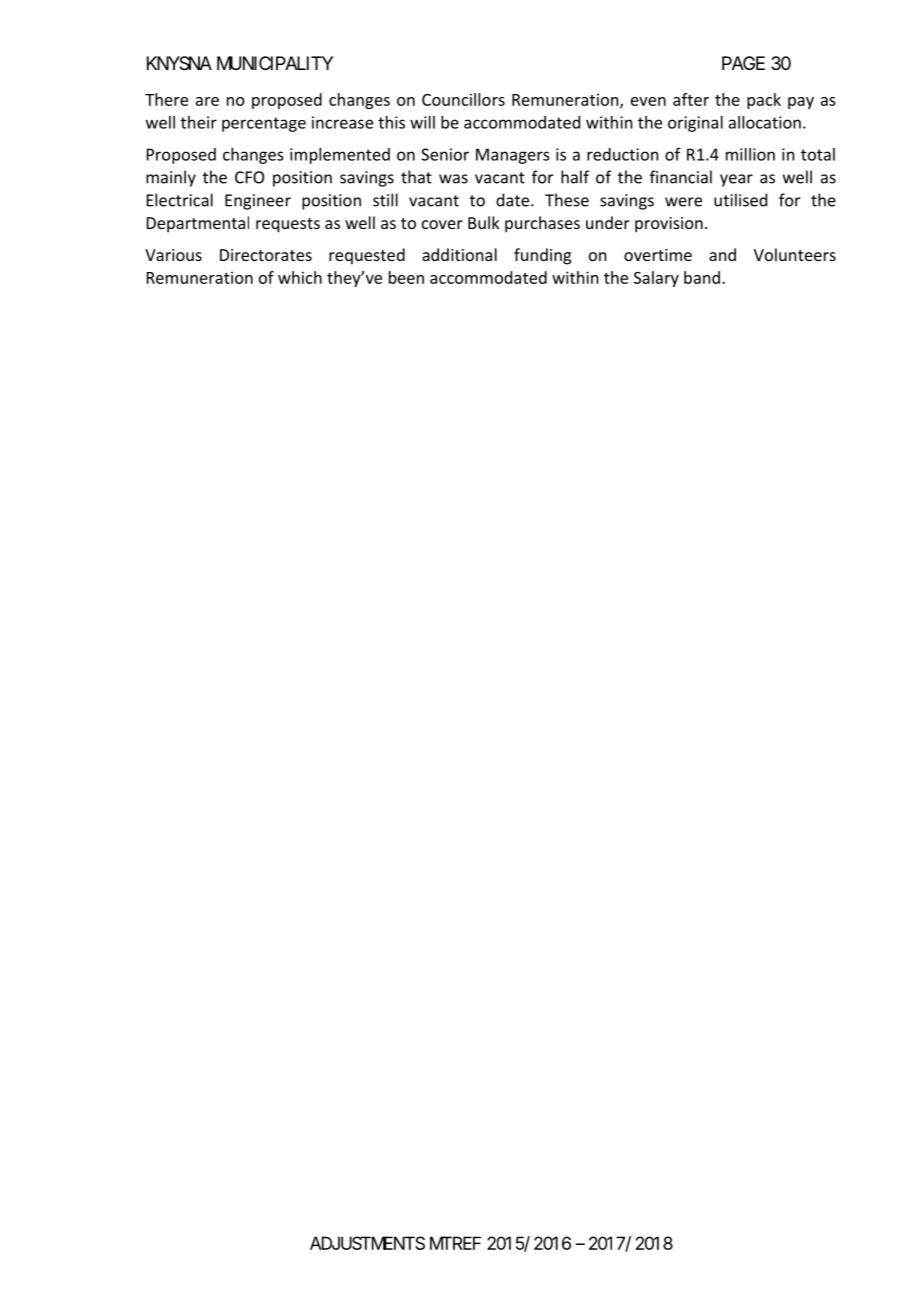  I want to click on Councillors, so click(463, 99).
